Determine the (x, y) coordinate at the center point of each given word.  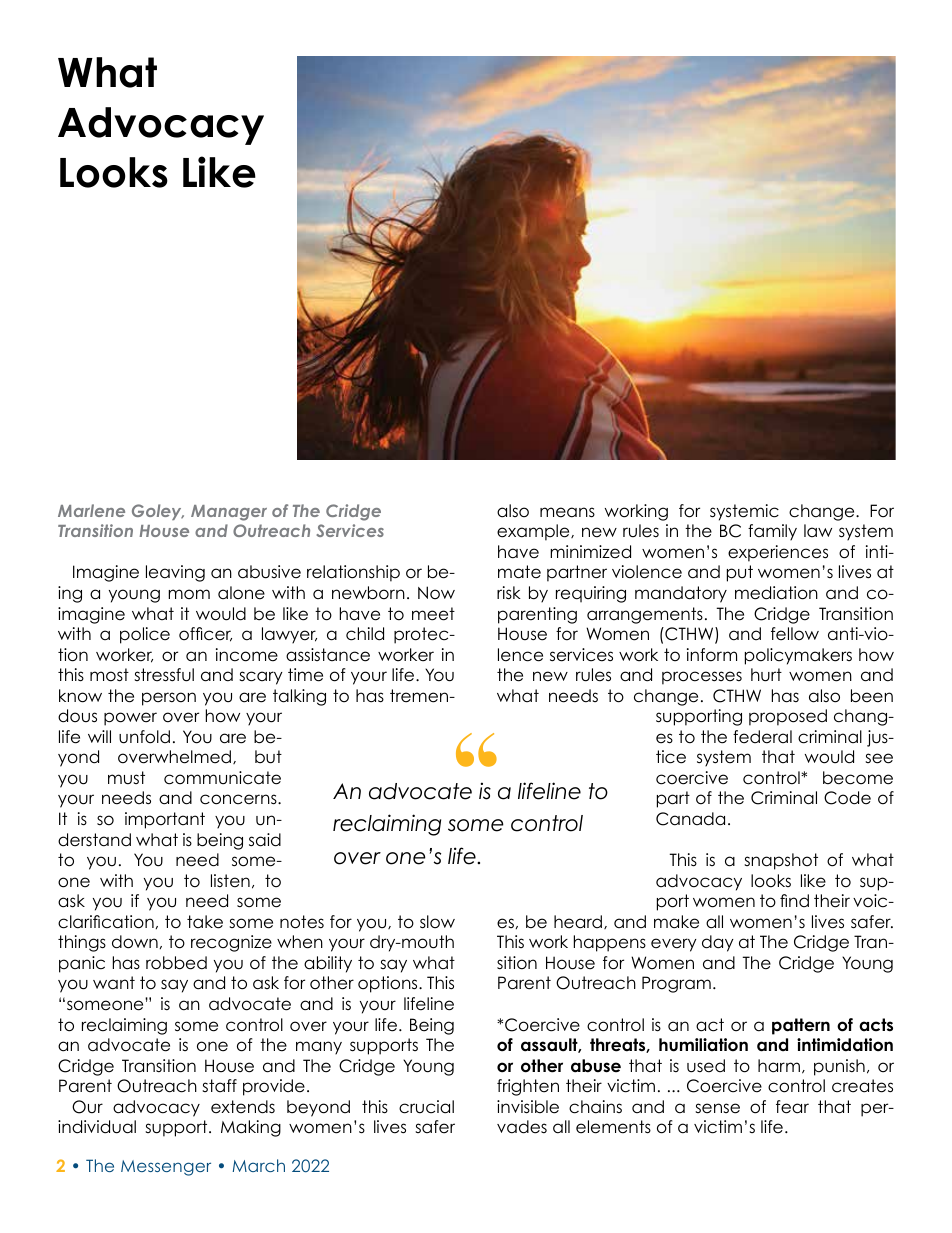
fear (792, 1107)
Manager (229, 513)
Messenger (166, 1168)
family (772, 532)
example (534, 532)
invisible (528, 1107)
